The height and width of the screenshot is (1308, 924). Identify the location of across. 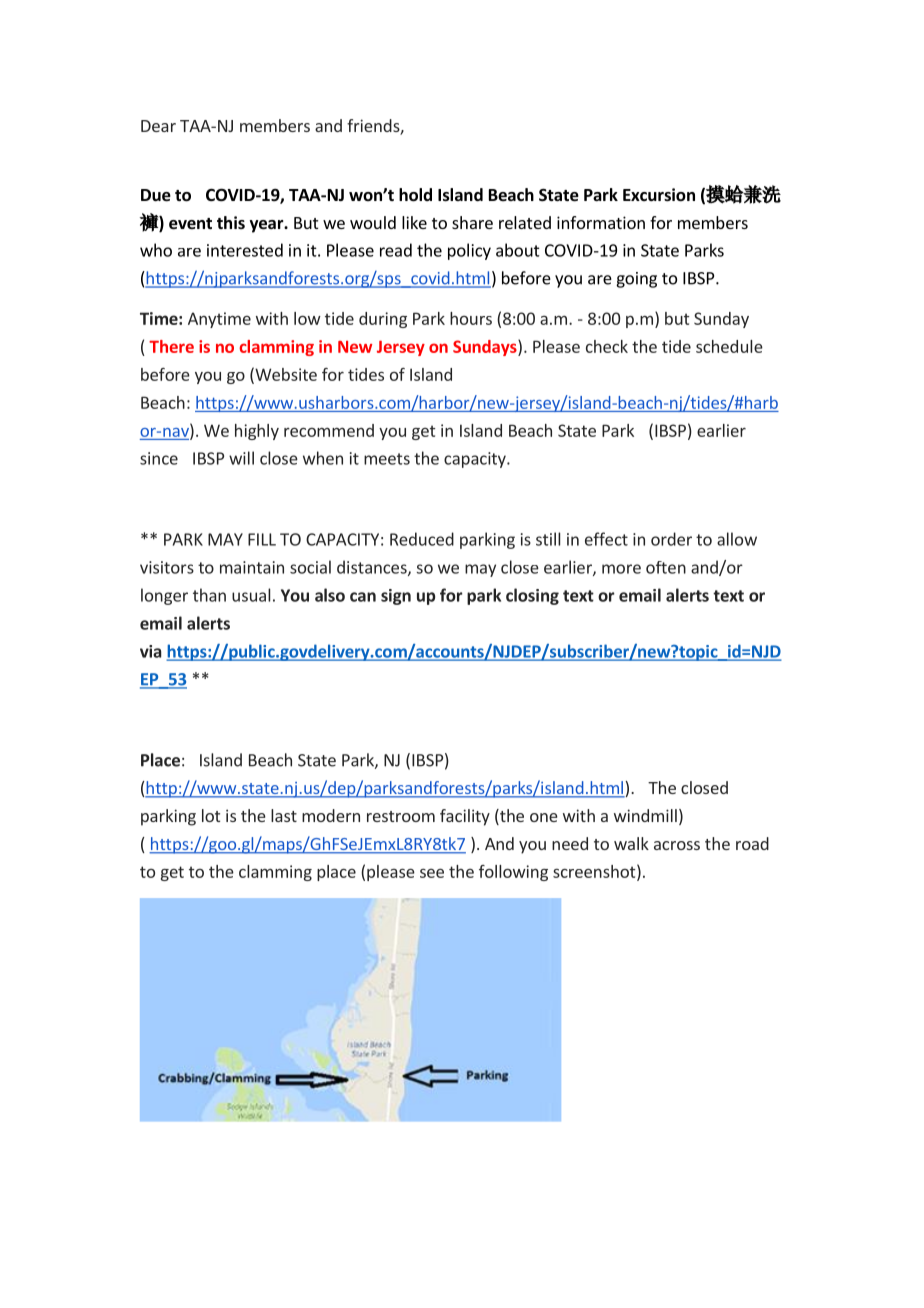
(677, 845).
